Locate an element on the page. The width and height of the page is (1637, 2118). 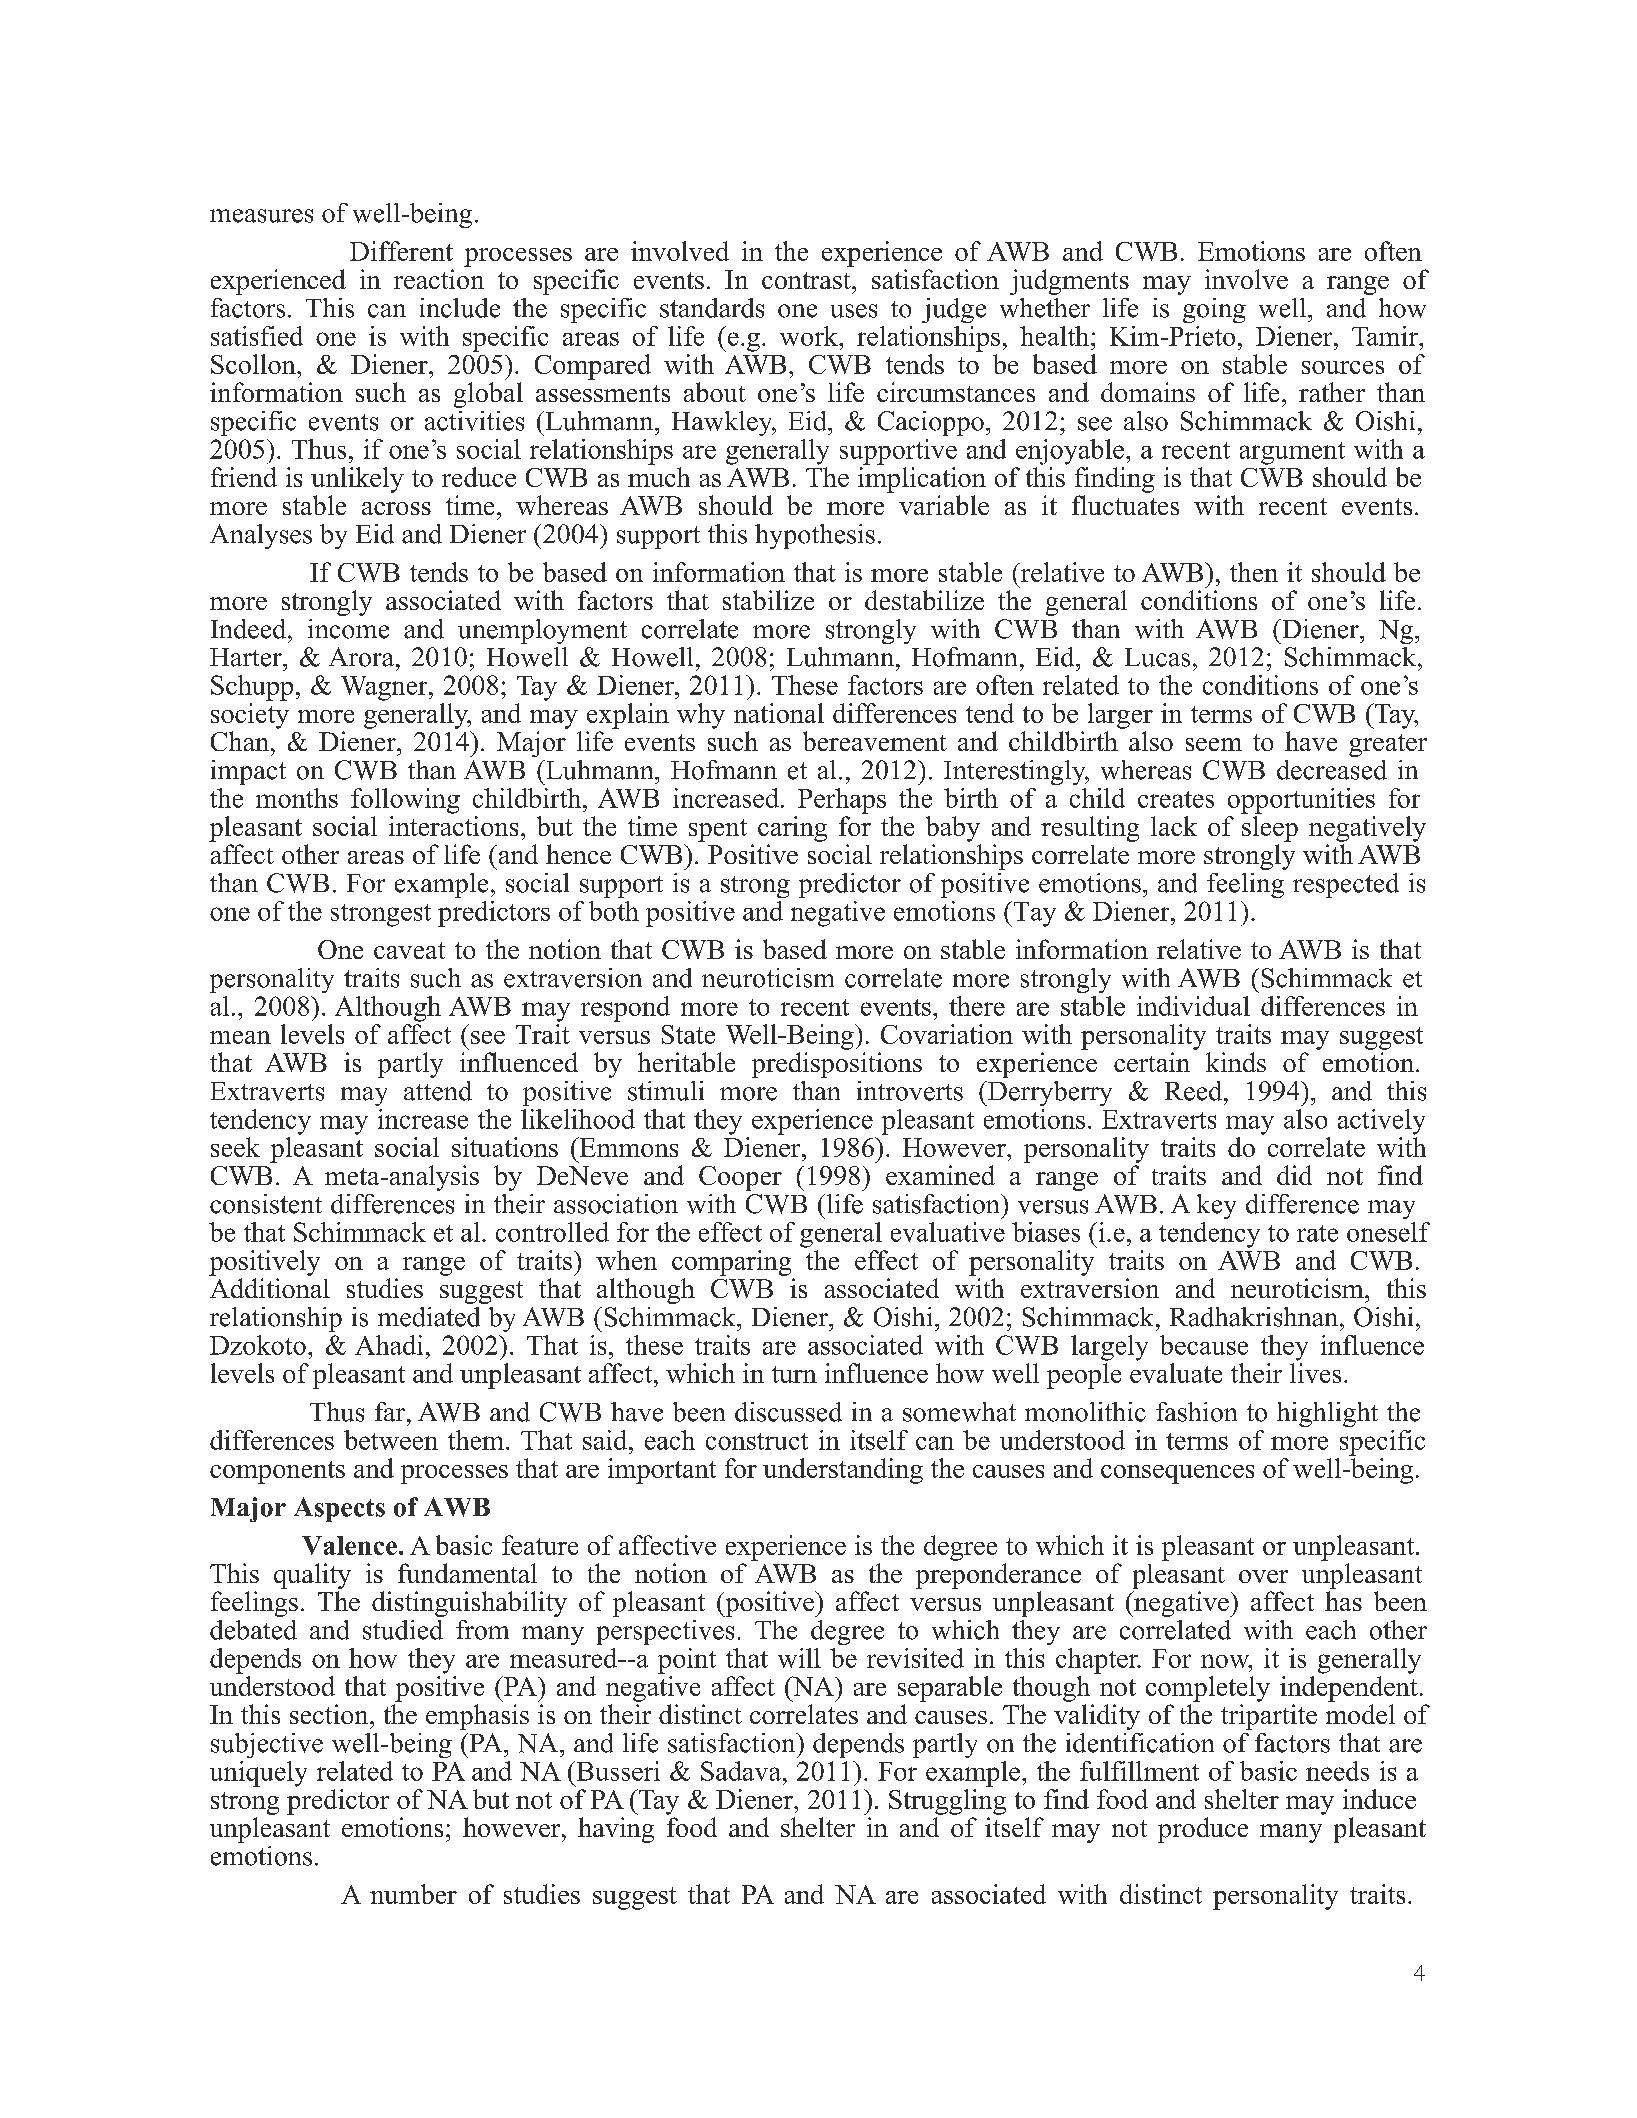
between is located at coordinates (391, 1440).
